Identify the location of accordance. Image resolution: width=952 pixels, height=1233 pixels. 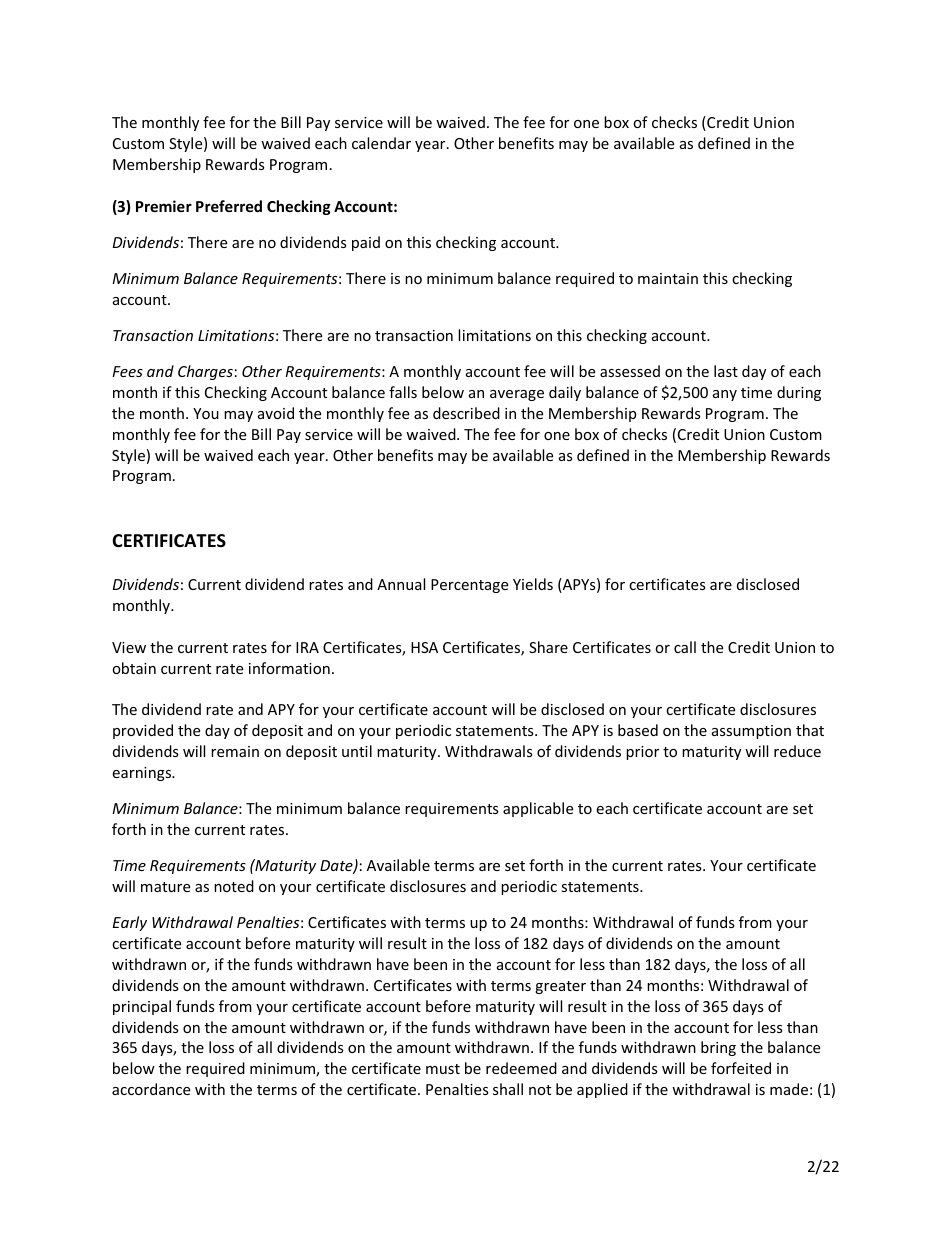
(151, 1089).
